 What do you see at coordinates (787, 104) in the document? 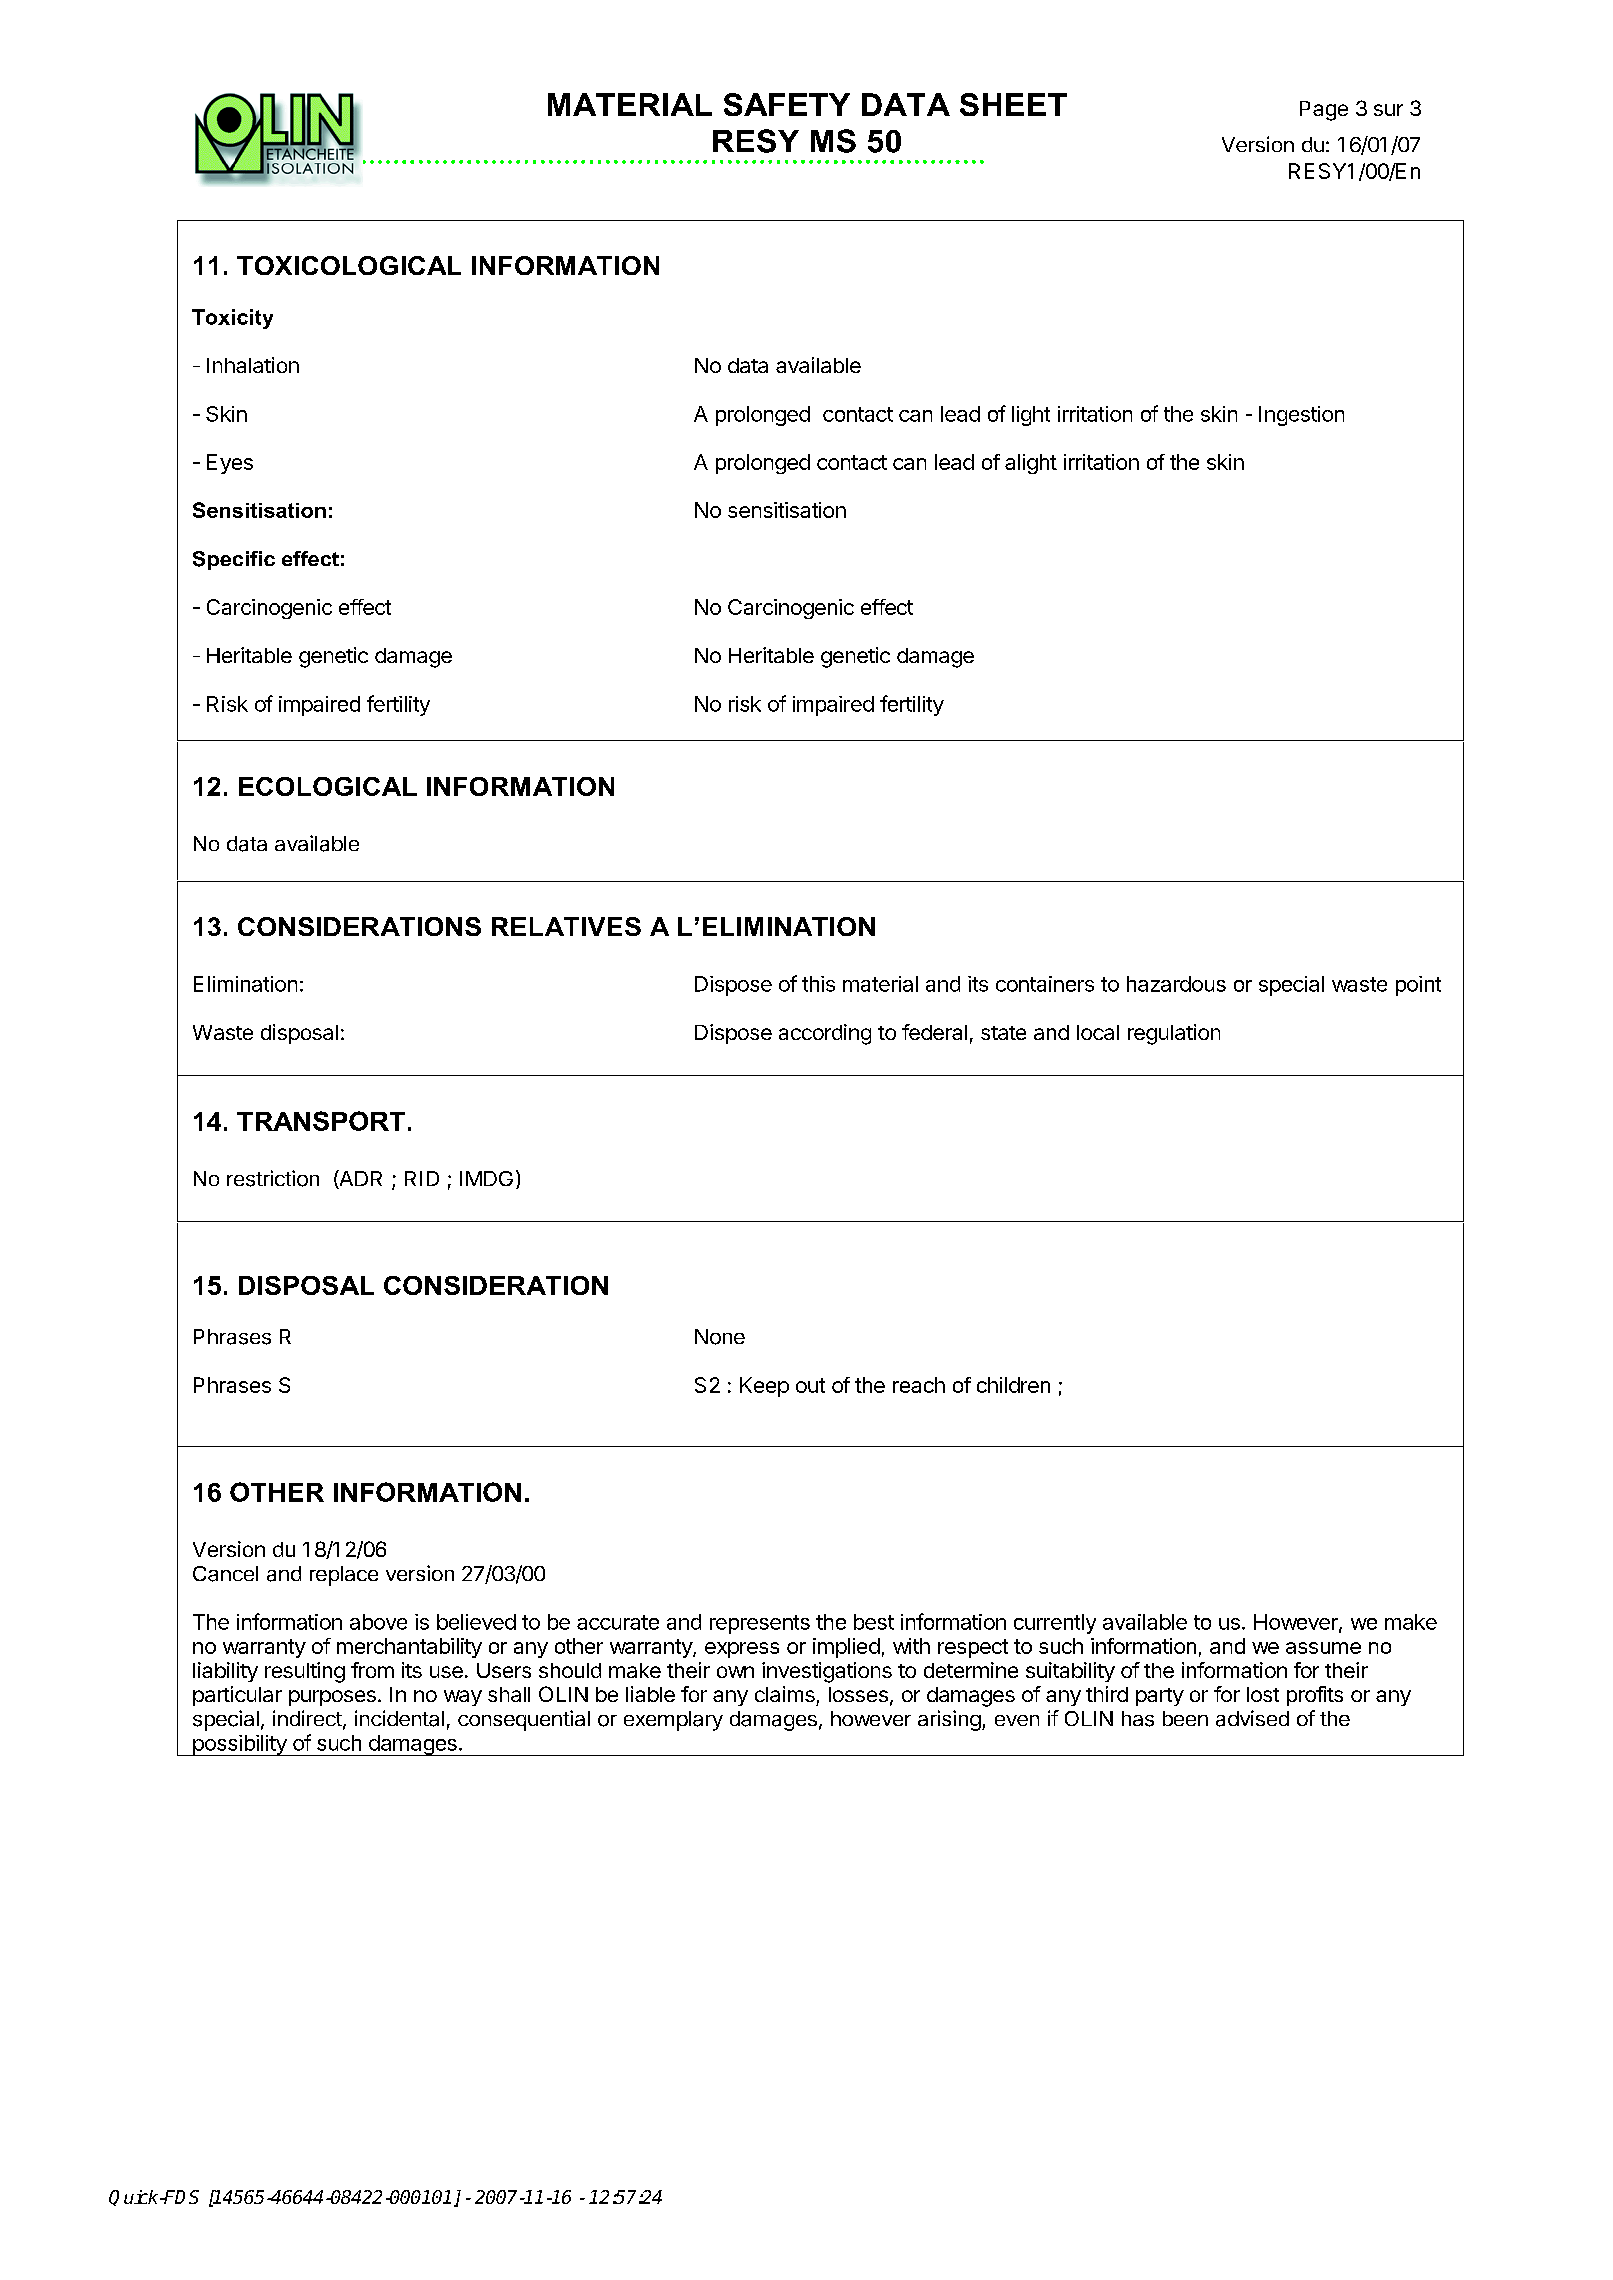
I see `SAFETY` at bounding box center [787, 104].
